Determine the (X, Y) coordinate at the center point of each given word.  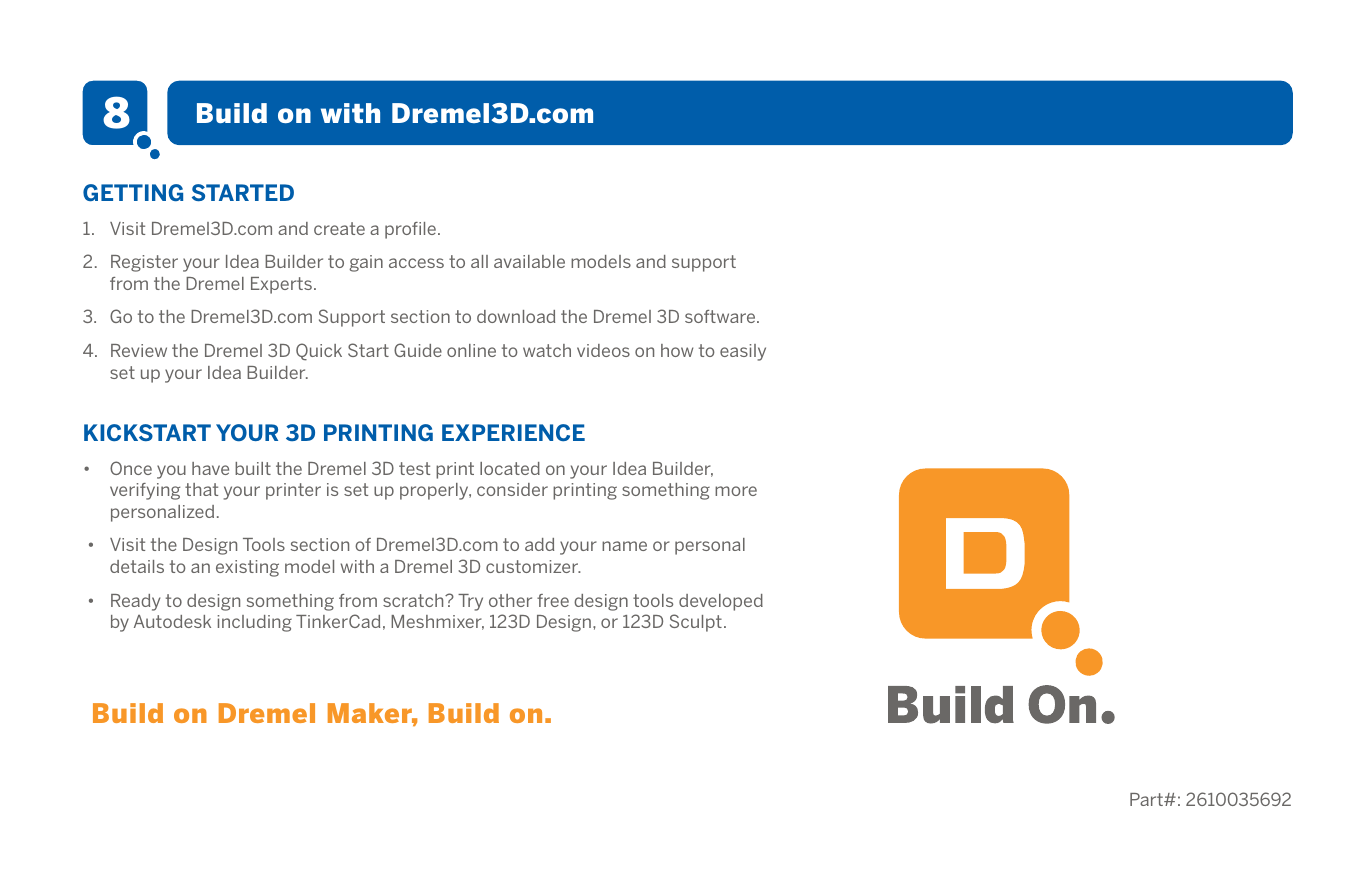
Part (1147, 799)
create (339, 228)
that (201, 489)
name (624, 546)
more (736, 491)
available (529, 261)
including (255, 623)
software (721, 316)
